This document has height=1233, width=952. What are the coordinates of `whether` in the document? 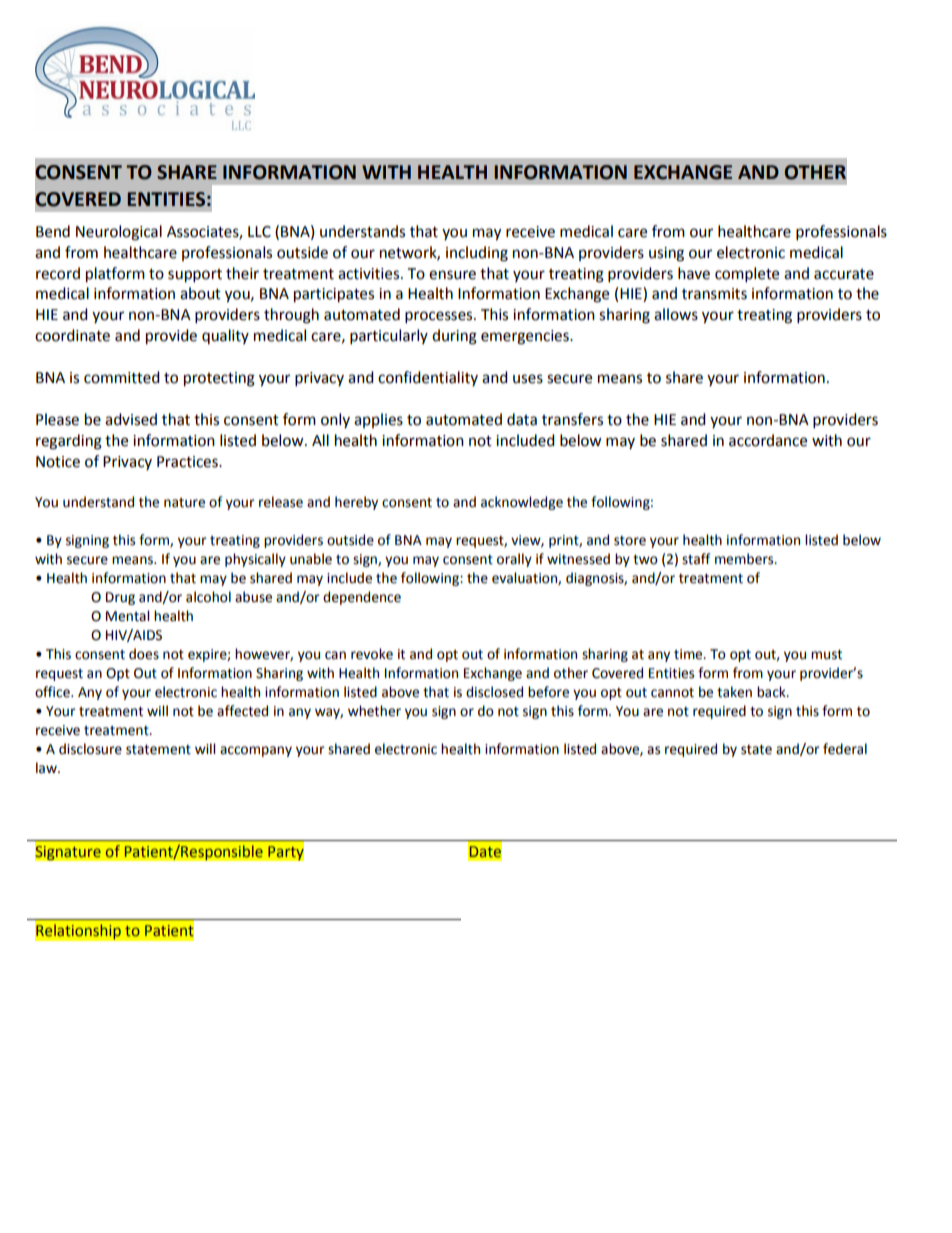 It's located at (374, 711).
